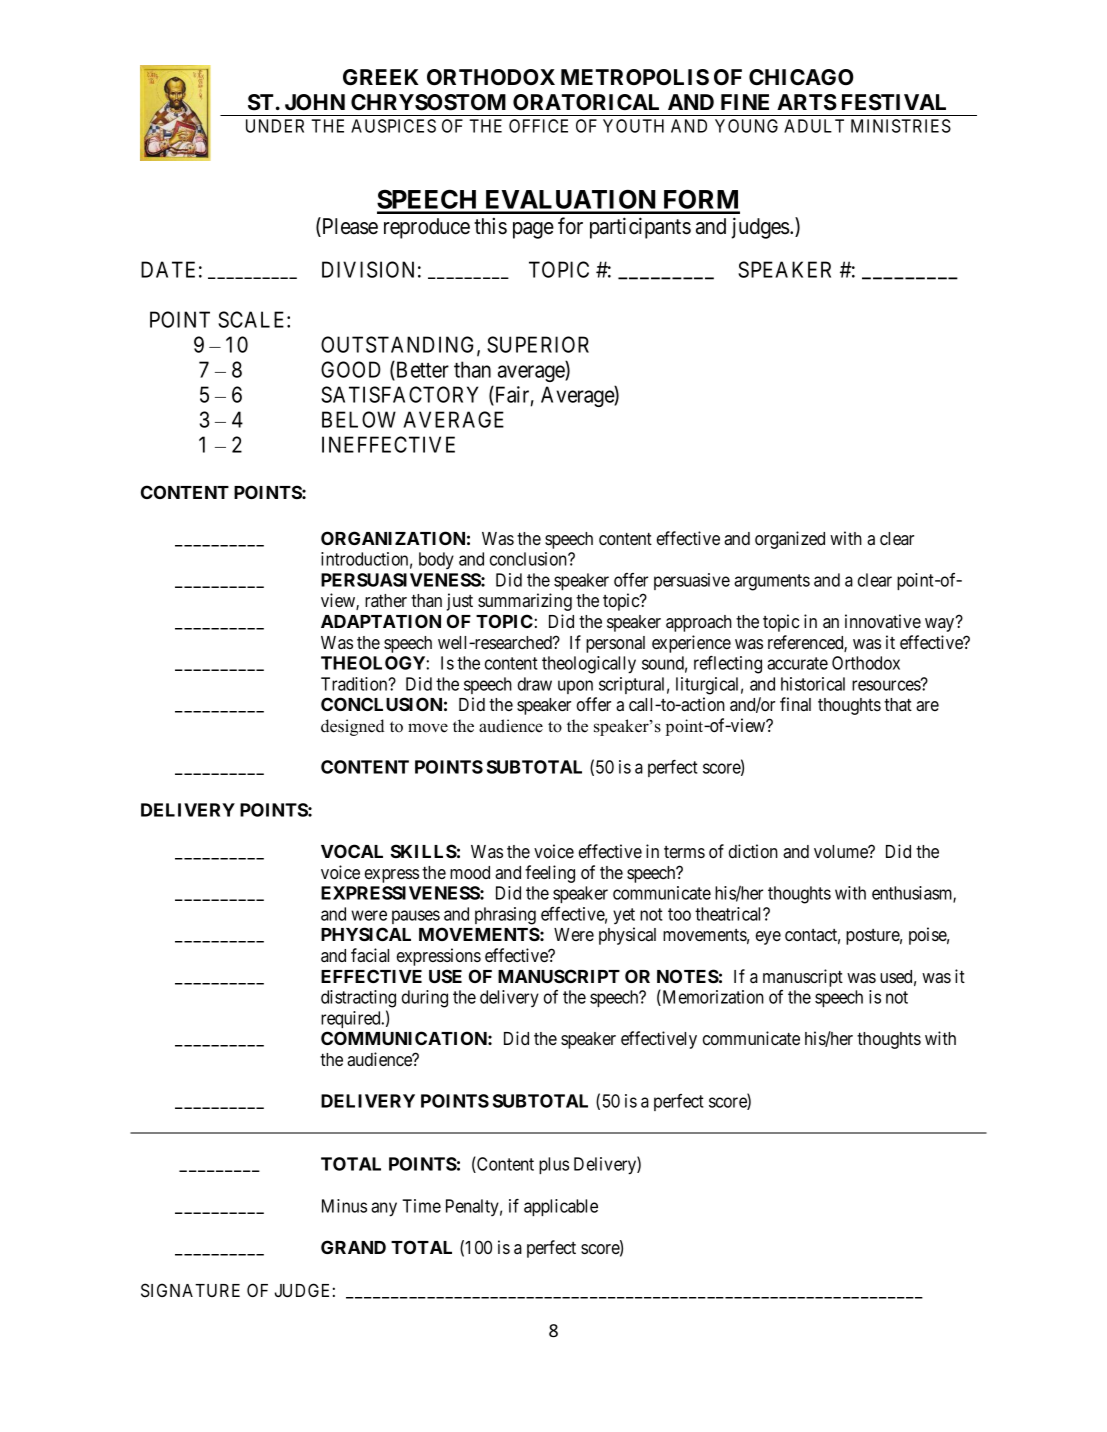 The height and width of the document is (1432, 1107). Describe the element at coordinates (814, 126) in the document. I see `ADULT` at that location.
